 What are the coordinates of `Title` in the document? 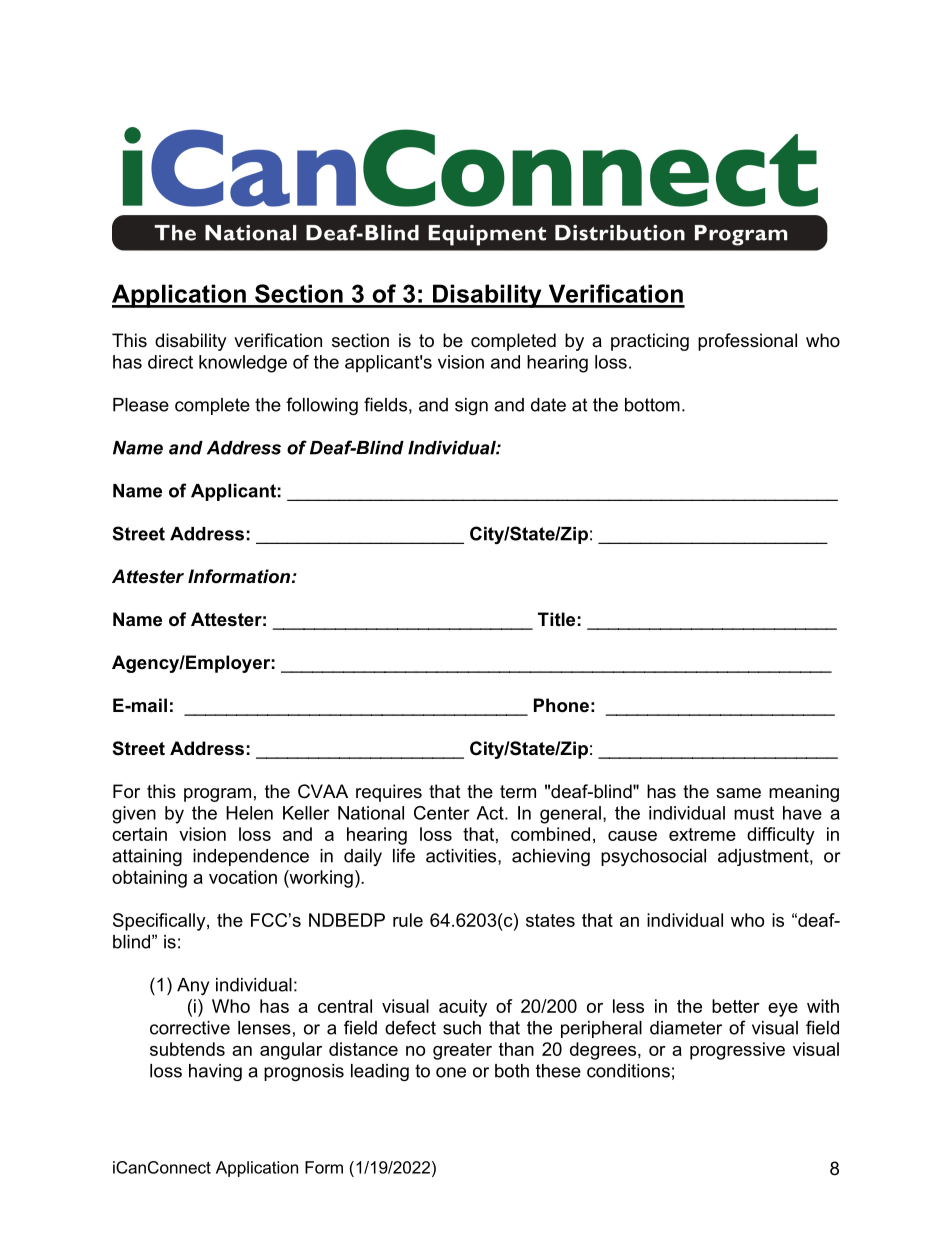 It's located at (556, 619).
